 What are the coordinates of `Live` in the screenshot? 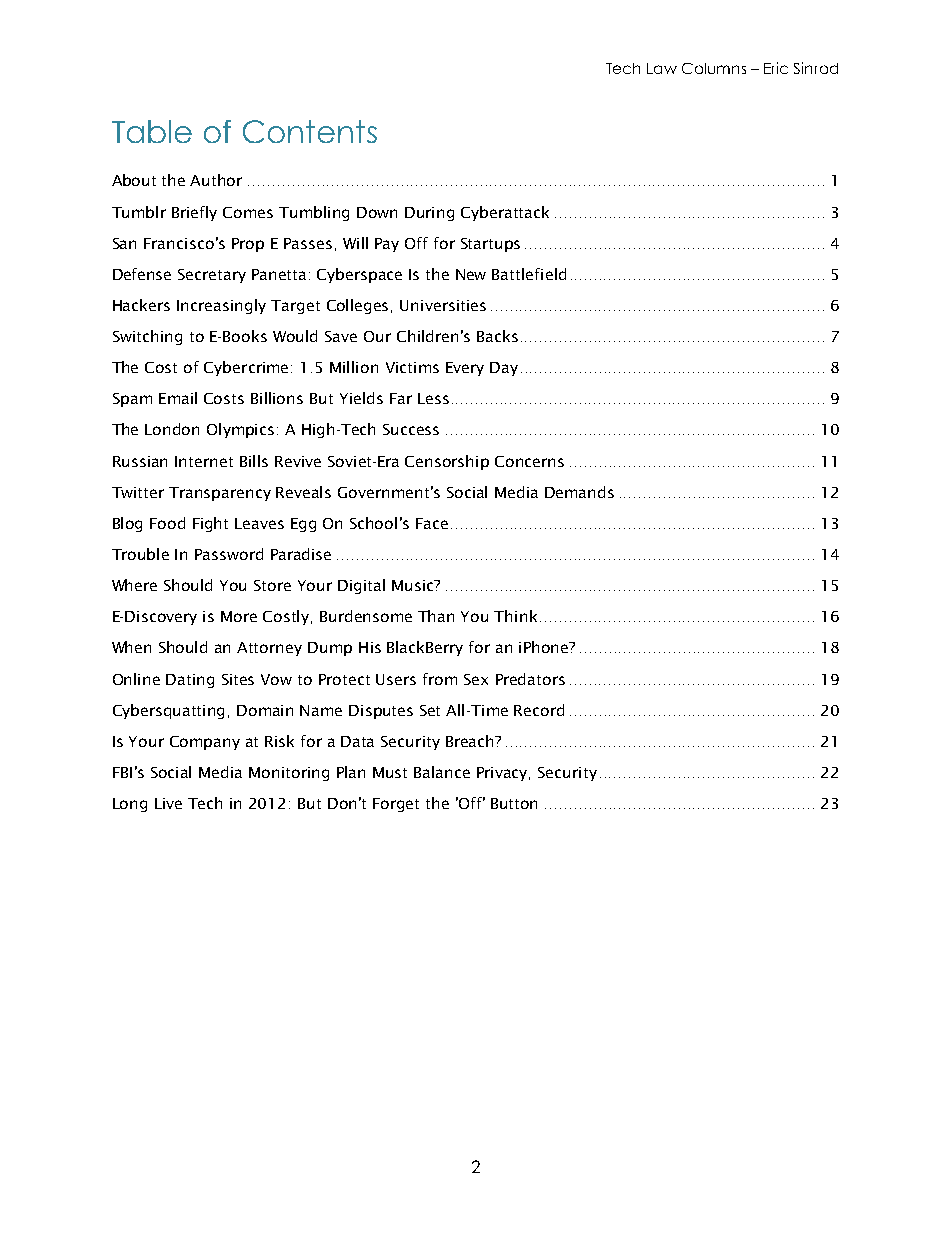 It's located at (168, 803).
